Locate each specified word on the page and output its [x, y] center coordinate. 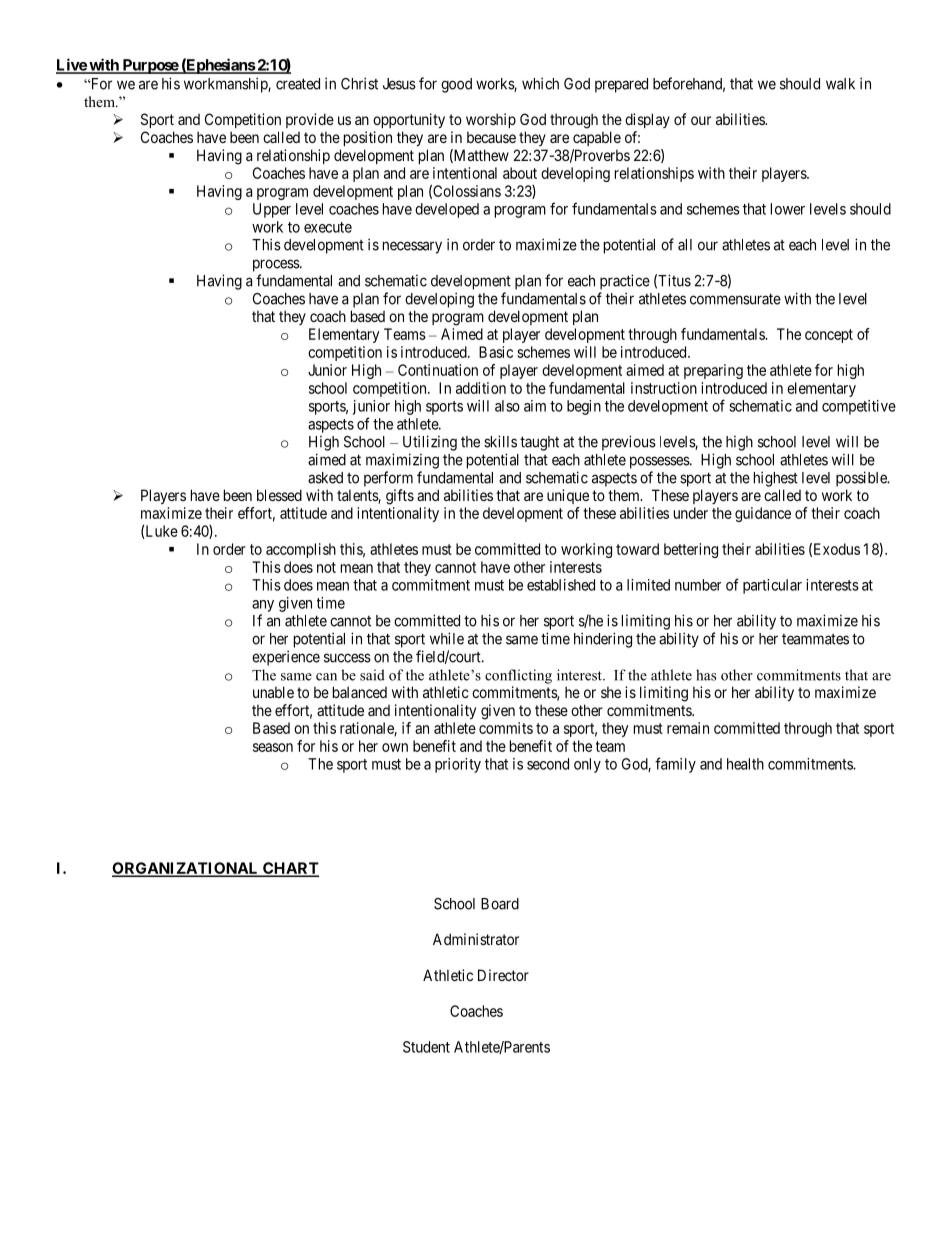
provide [310, 120]
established [561, 585]
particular [772, 586]
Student [426, 1047]
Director [503, 975]
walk [840, 84]
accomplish [301, 550]
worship [491, 120]
